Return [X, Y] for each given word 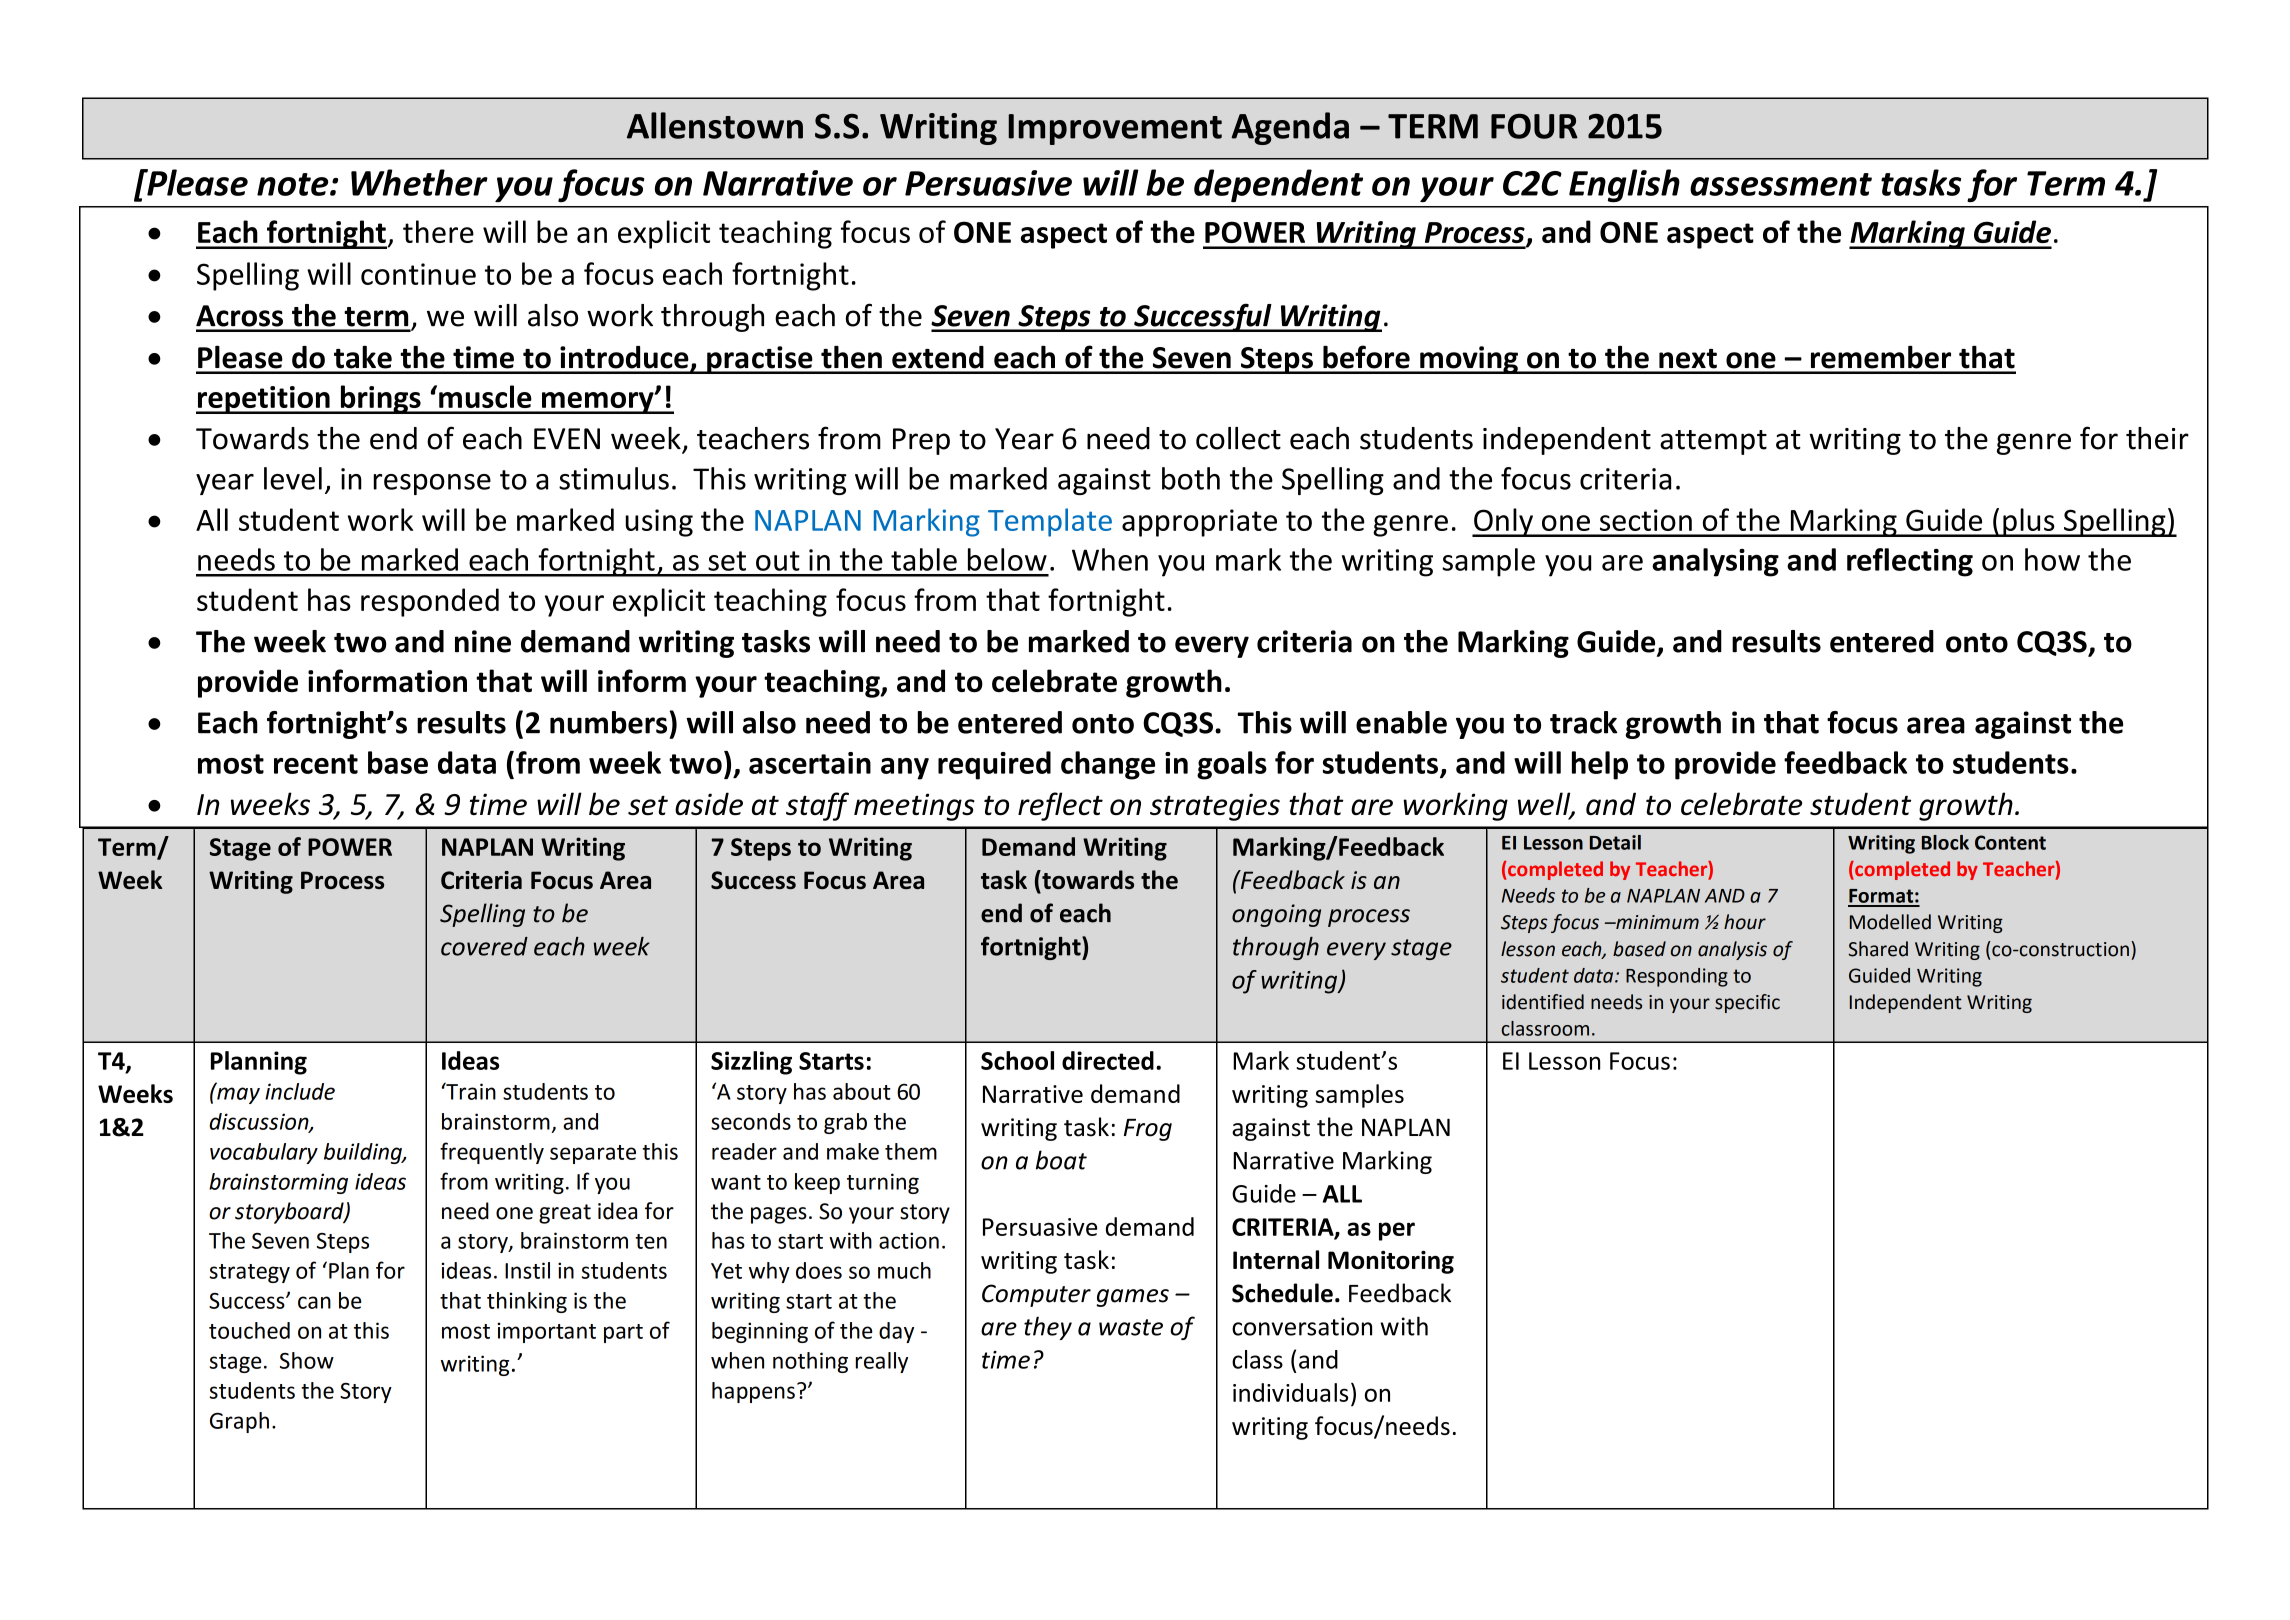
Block [1945, 842]
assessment [1781, 184]
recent [316, 764]
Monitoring [1391, 1262]
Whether [419, 182]
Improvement [1115, 129]
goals [1232, 765]
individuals [1290, 1392]
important [546, 1332]
